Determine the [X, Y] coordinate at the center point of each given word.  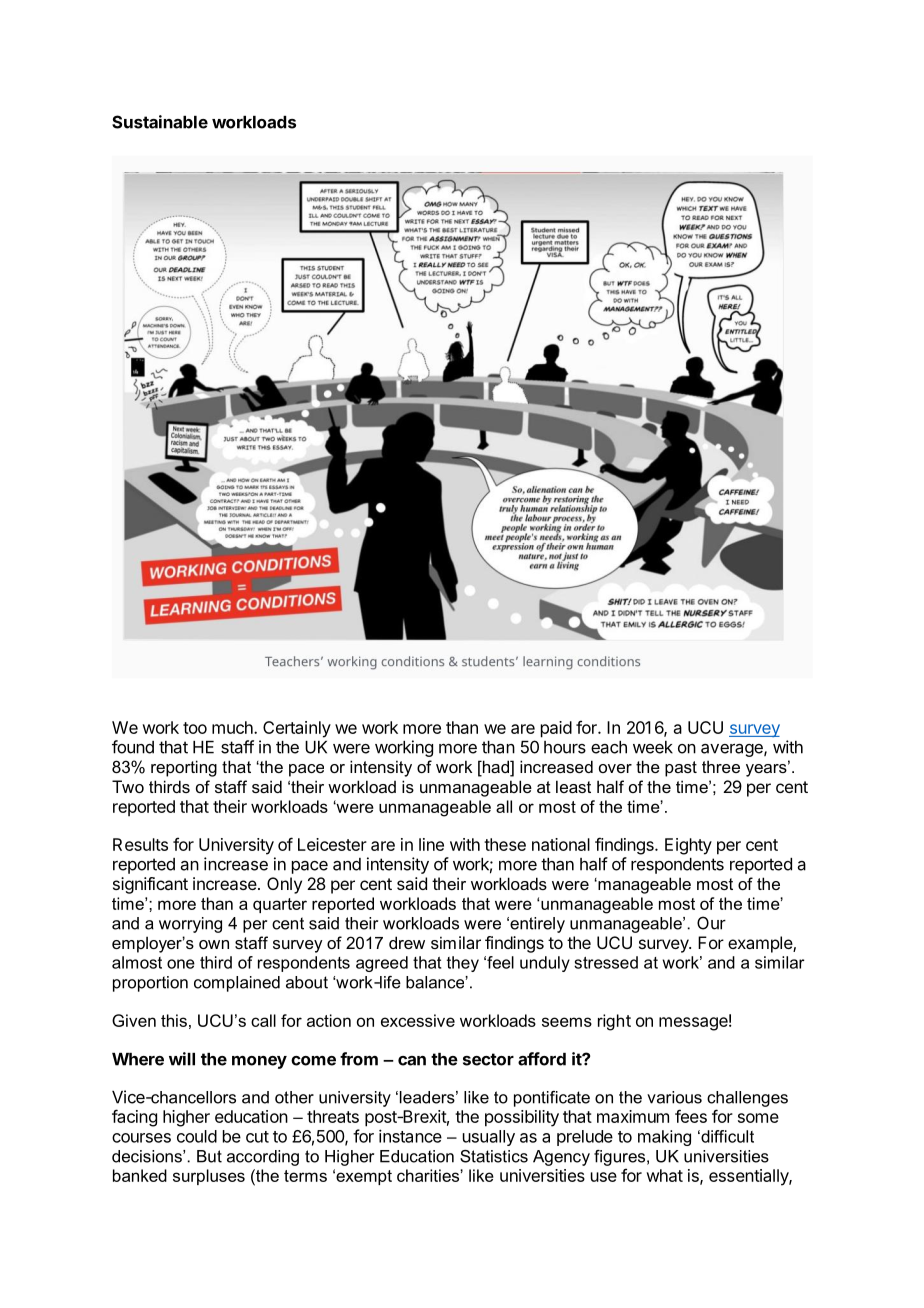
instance [410, 1136]
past [681, 769]
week [653, 747]
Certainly [297, 729]
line [431, 844]
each [609, 747]
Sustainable [160, 122]
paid [556, 729]
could [197, 1136]
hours [565, 747]
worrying [190, 925]
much [233, 727]
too [195, 728]
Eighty [688, 846]
